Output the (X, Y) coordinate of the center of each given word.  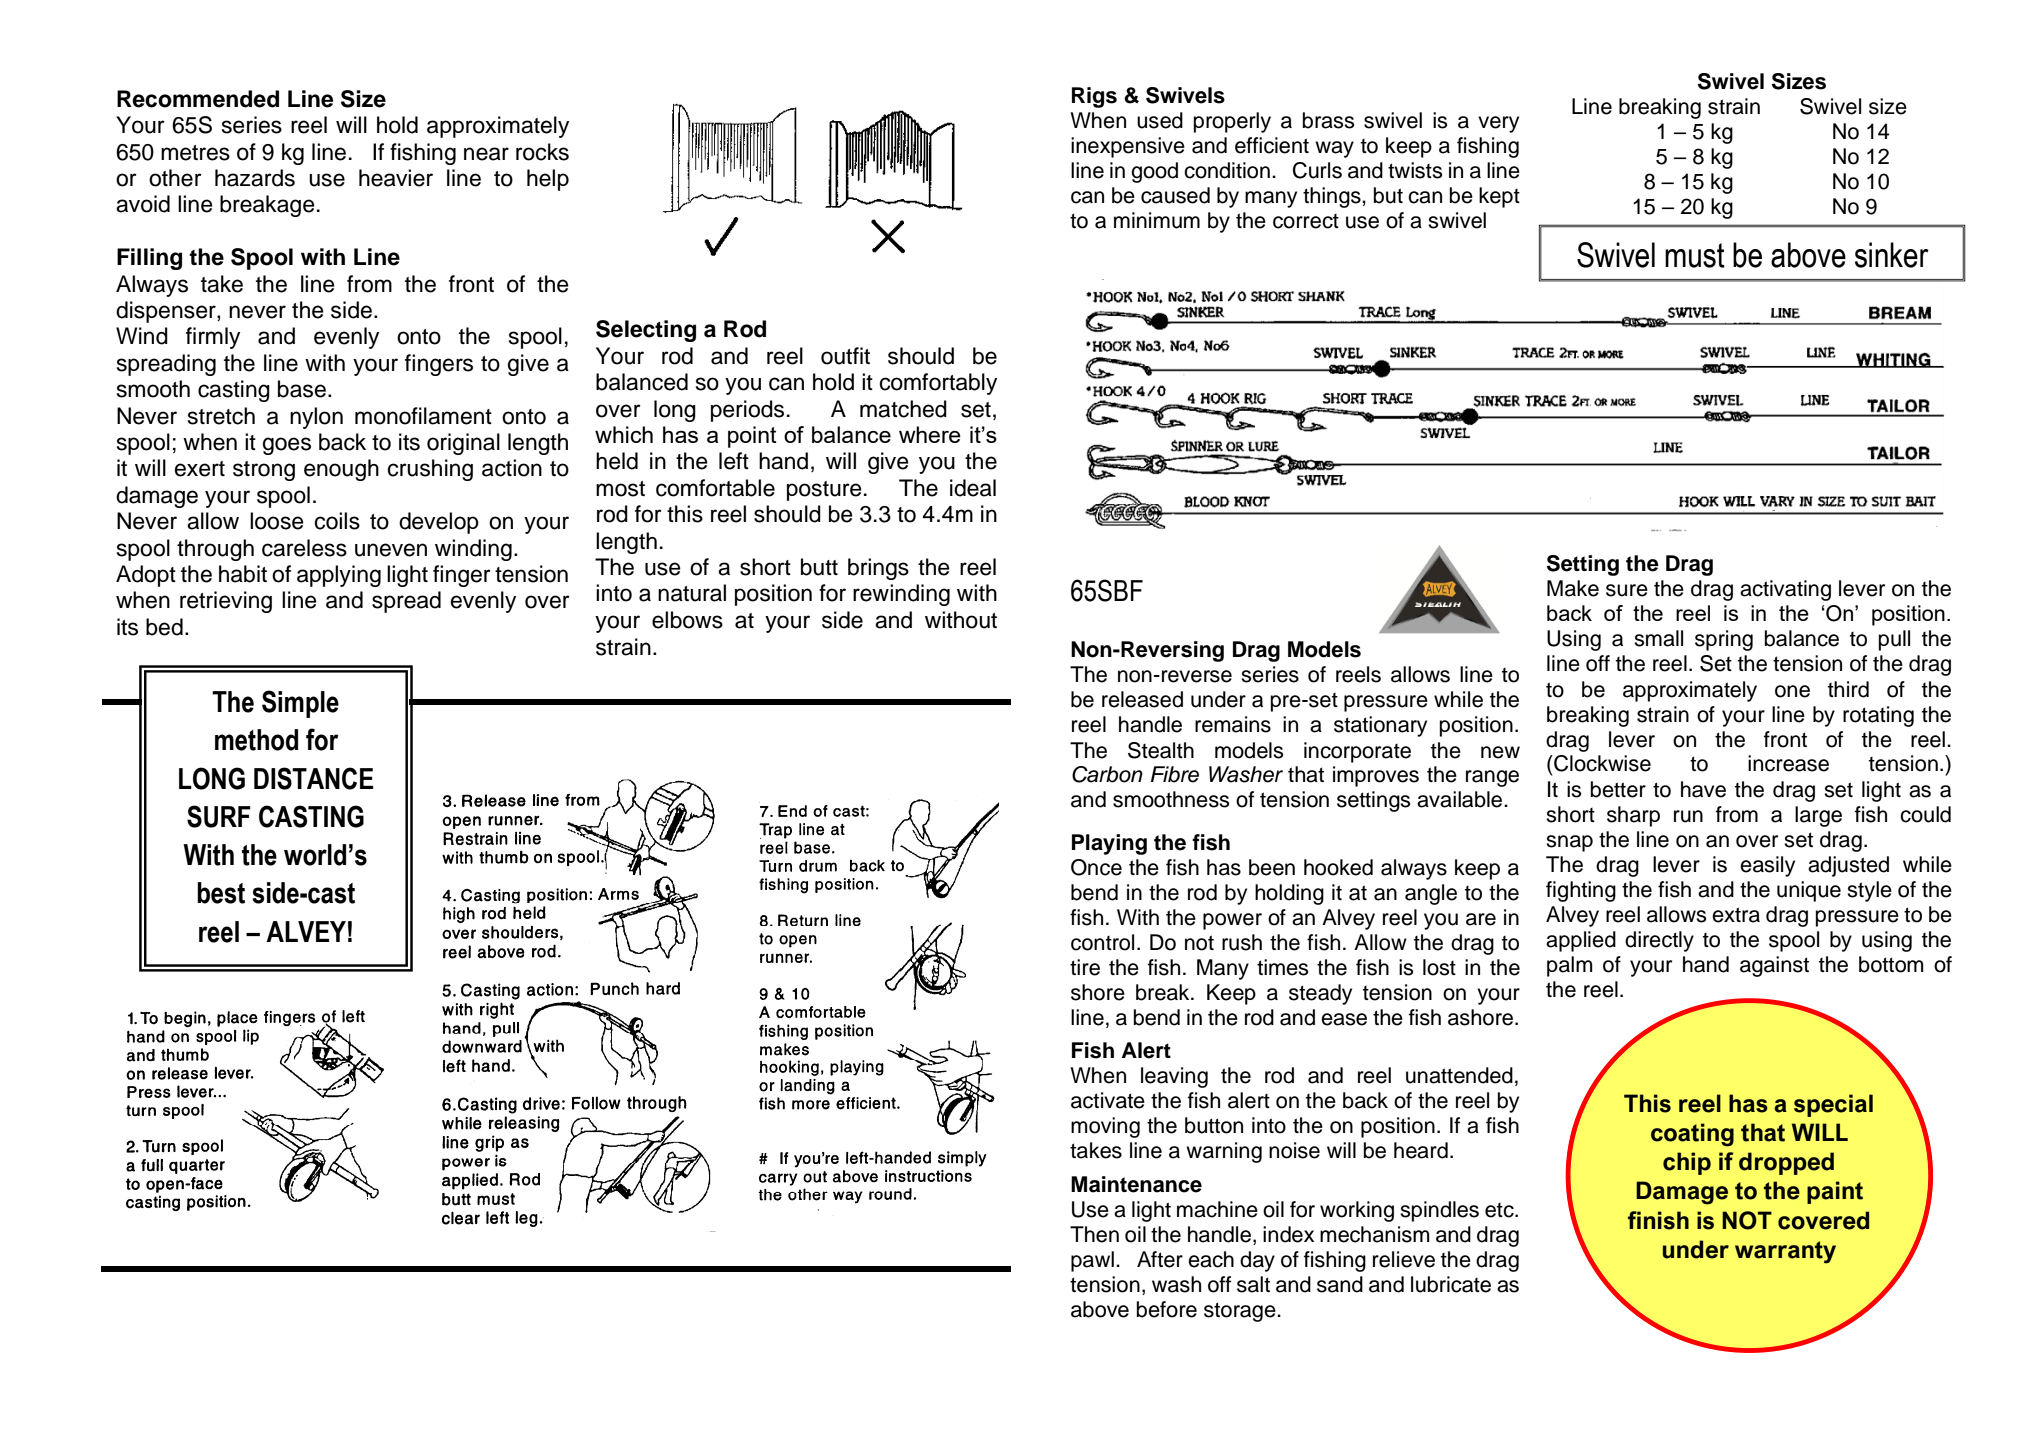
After (1160, 1259)
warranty (1785, 1252)
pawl (1092, 1261)
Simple (300, 704)
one (1792, 691)
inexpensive (1128, 147)
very (1498, 124)
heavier (396, 178)
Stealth (1161, 750)
